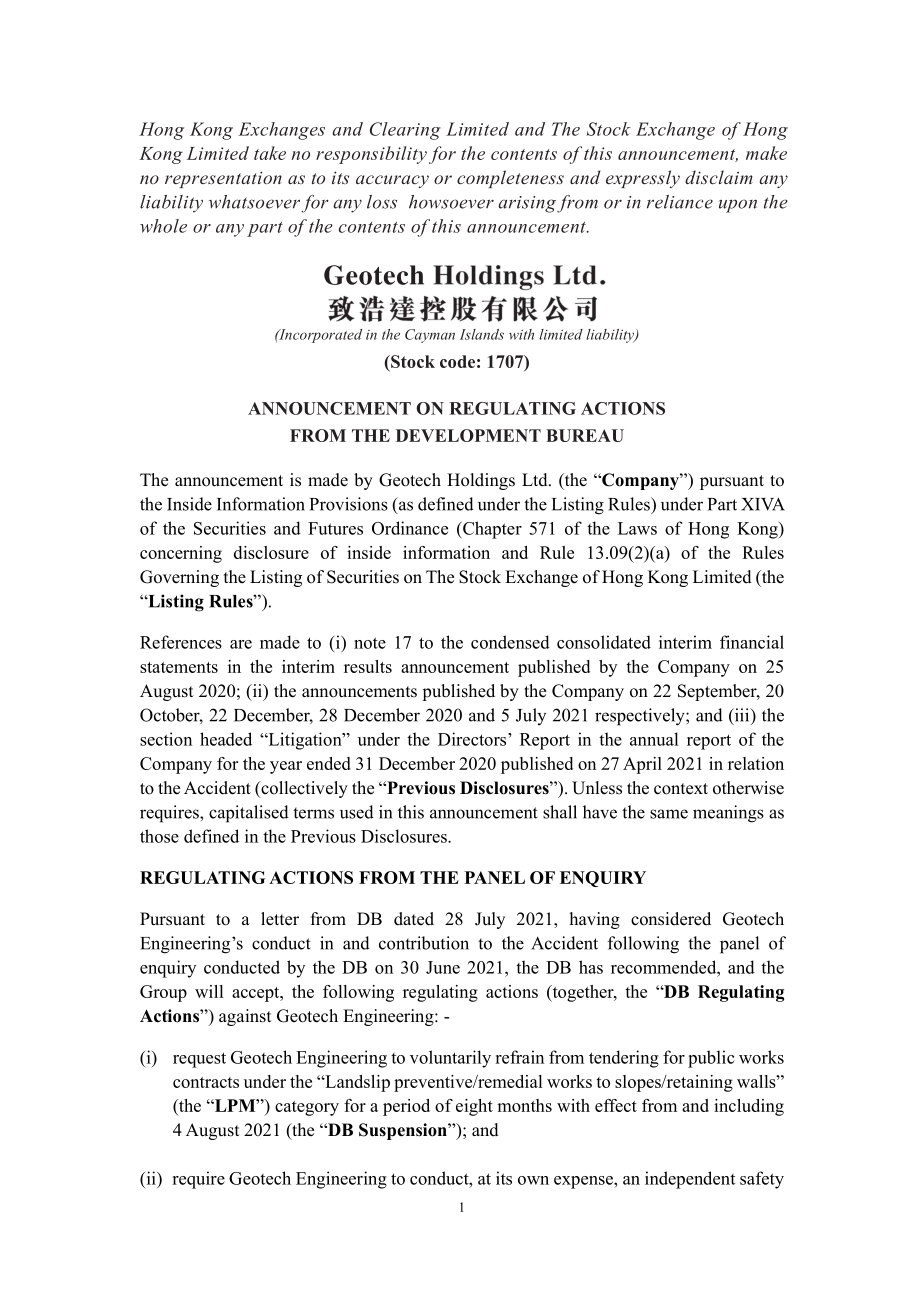 This screenshot has height=1308, width=924. What do you see at coordinates (206, 1082) in the screenshot?
I see `contracts` at bounding box center [206, 1082].
